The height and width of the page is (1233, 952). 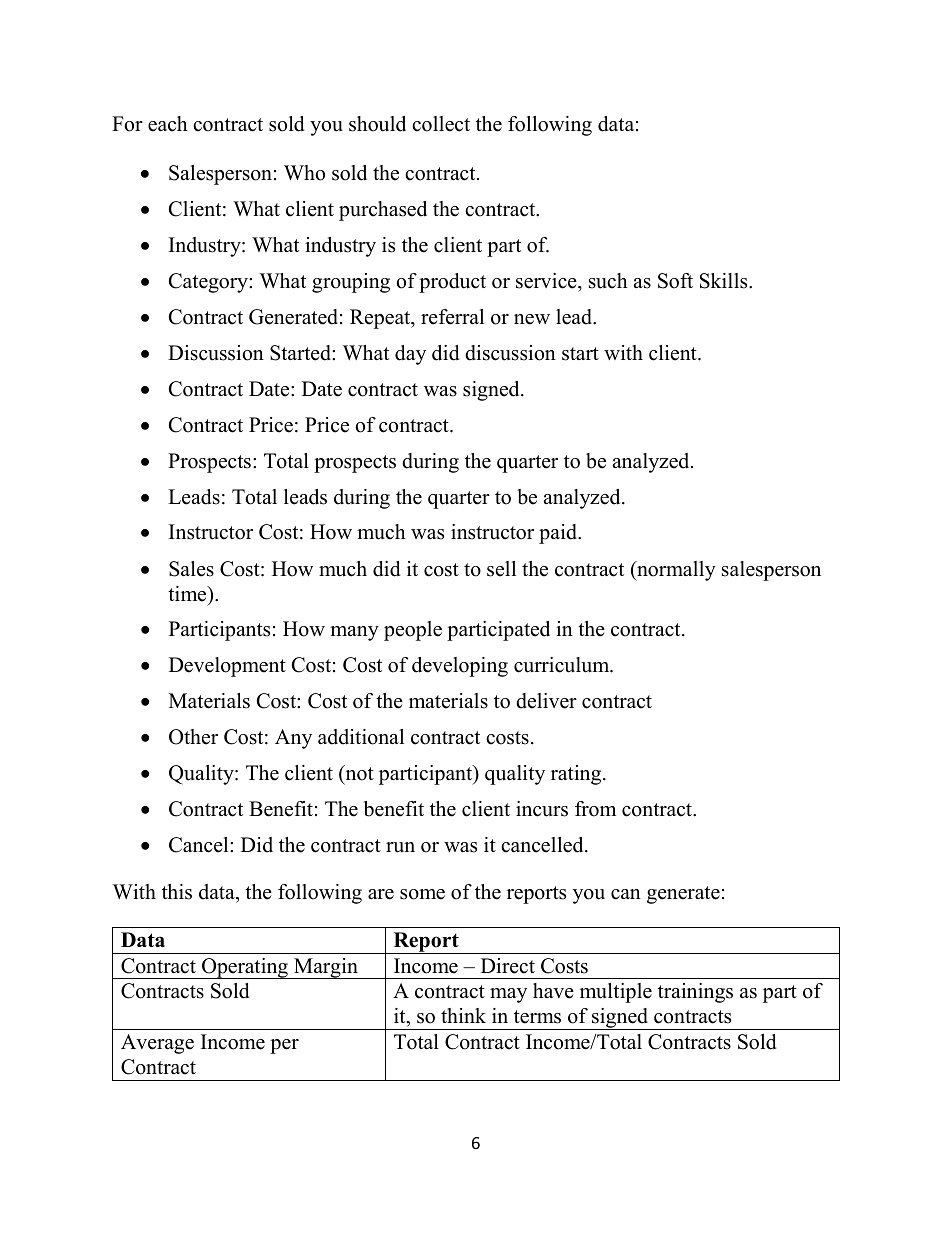 I want to click on collect, so click(x=441, y=124).
